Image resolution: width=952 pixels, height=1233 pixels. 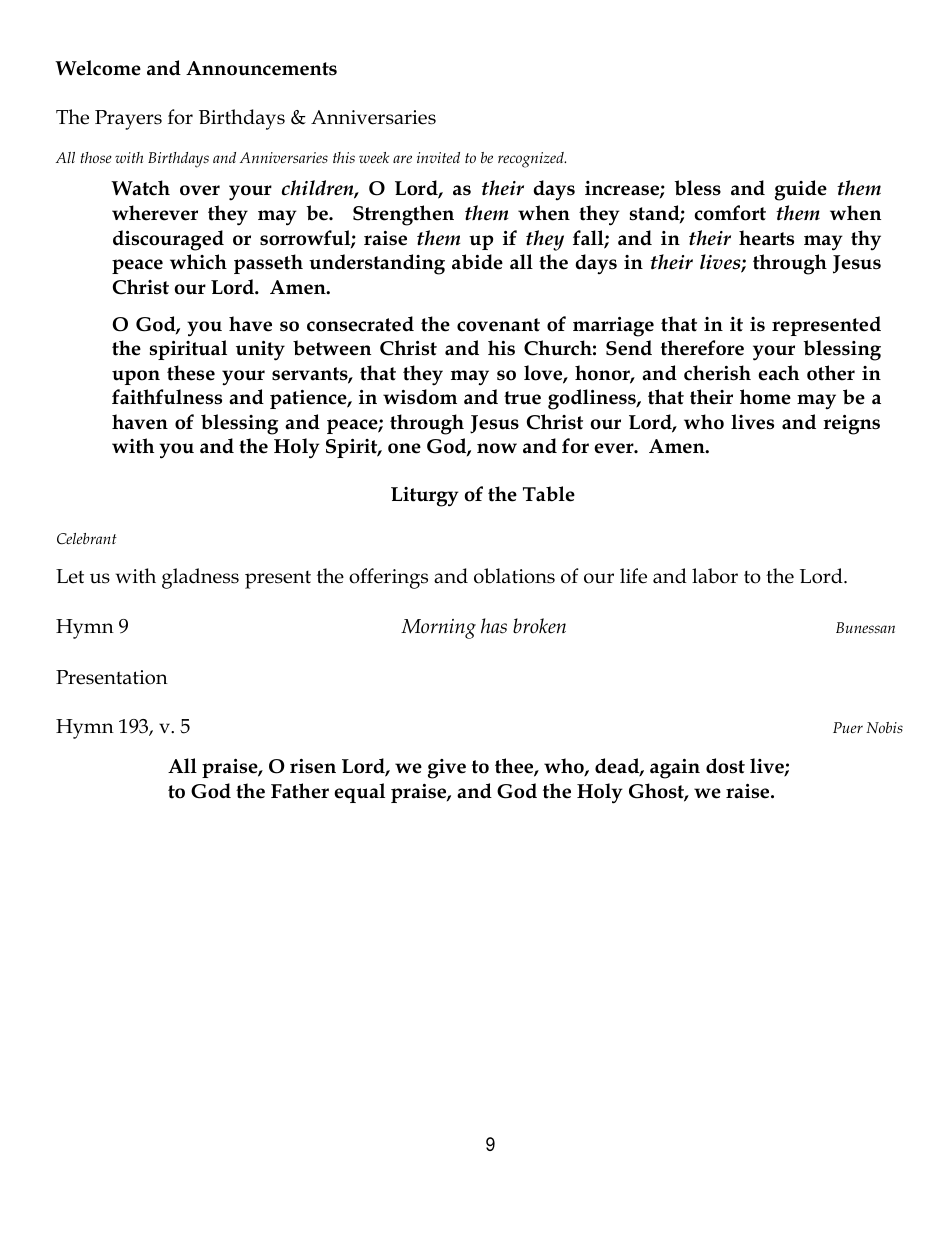 What do you see at coordinates (87, 539) in the screenshot?
I see `Celebrant` at bounding box center [87, 539].
